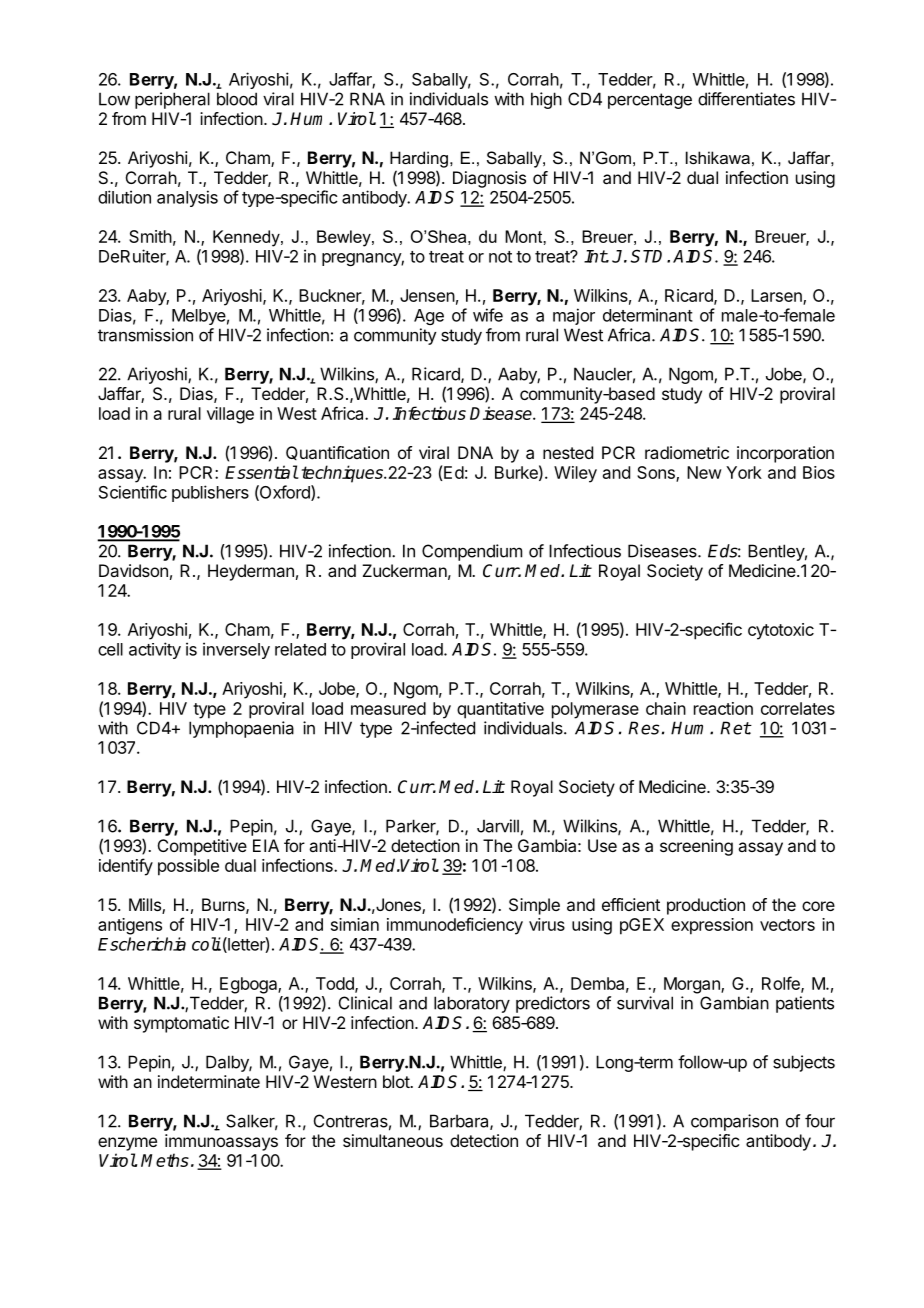 The image size is (924, 1308). Describe the element at coordinates (237, 99) in the screenshot. I see `blood` at that location.
